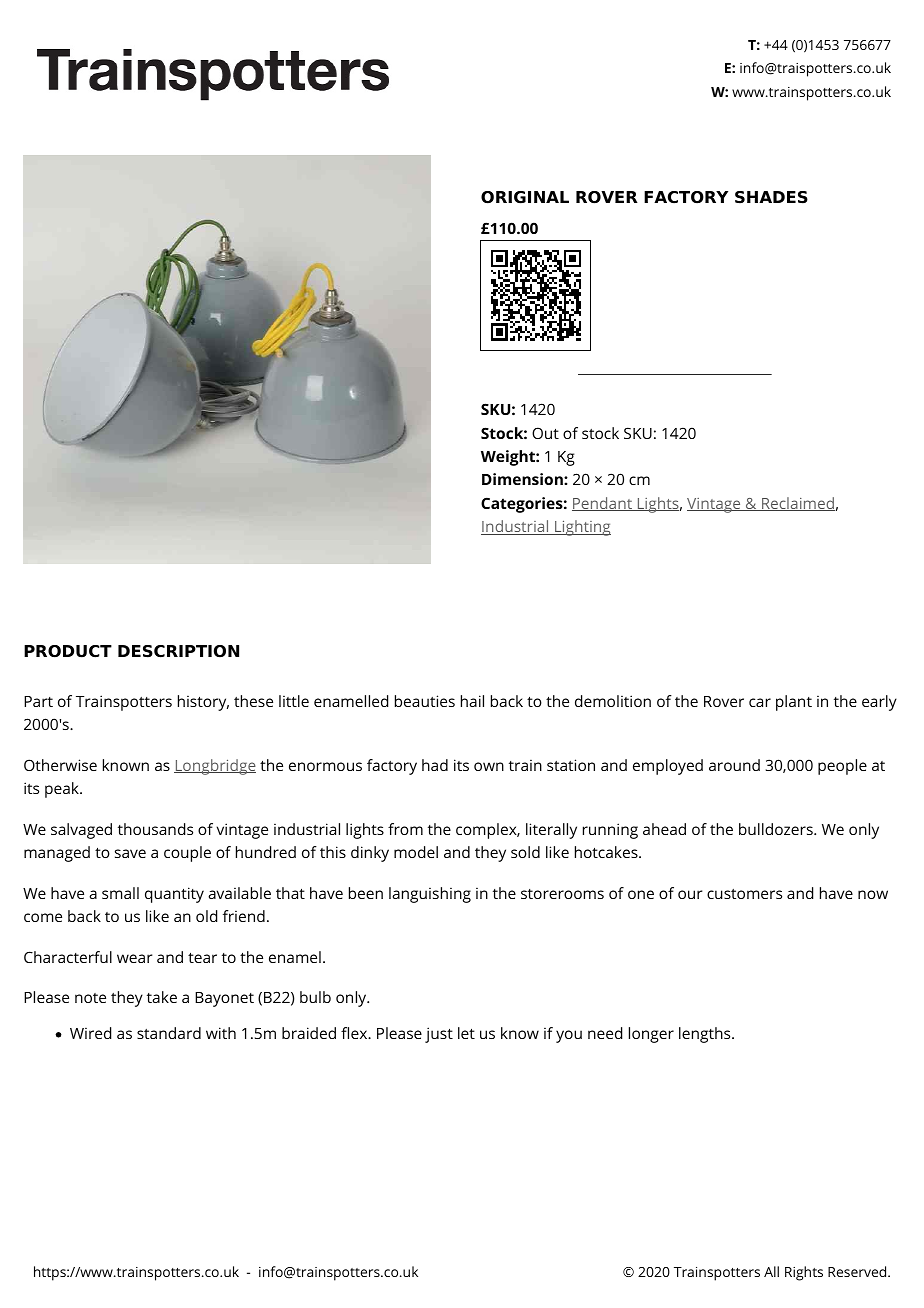  What do you see at coordinates (794, 703) in the page?
I see `plant` at bounding box center [794, 703].
